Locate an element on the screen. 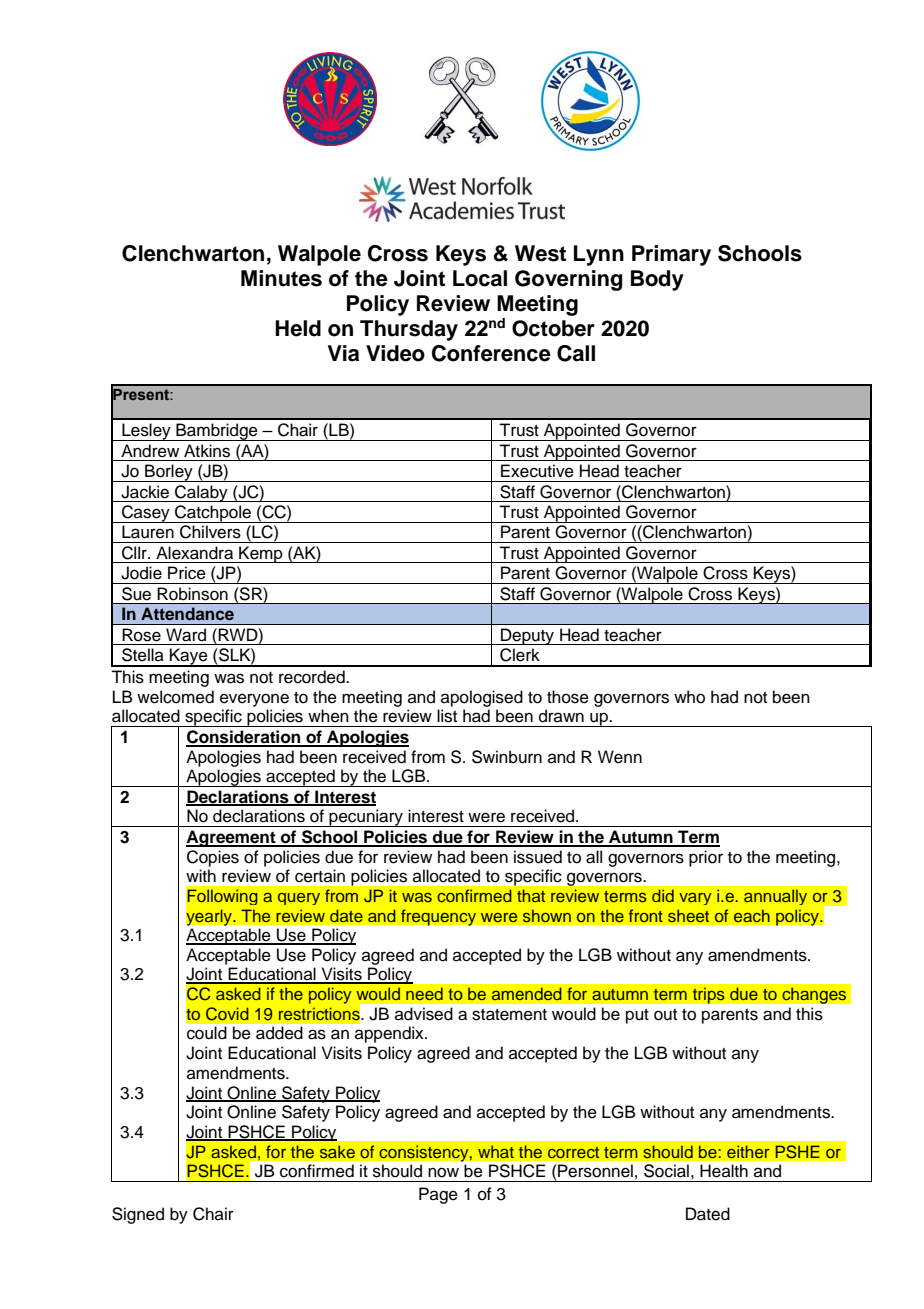 This screenshot has width=924, height=1309. Health is located at coordinates (724, 1171).
